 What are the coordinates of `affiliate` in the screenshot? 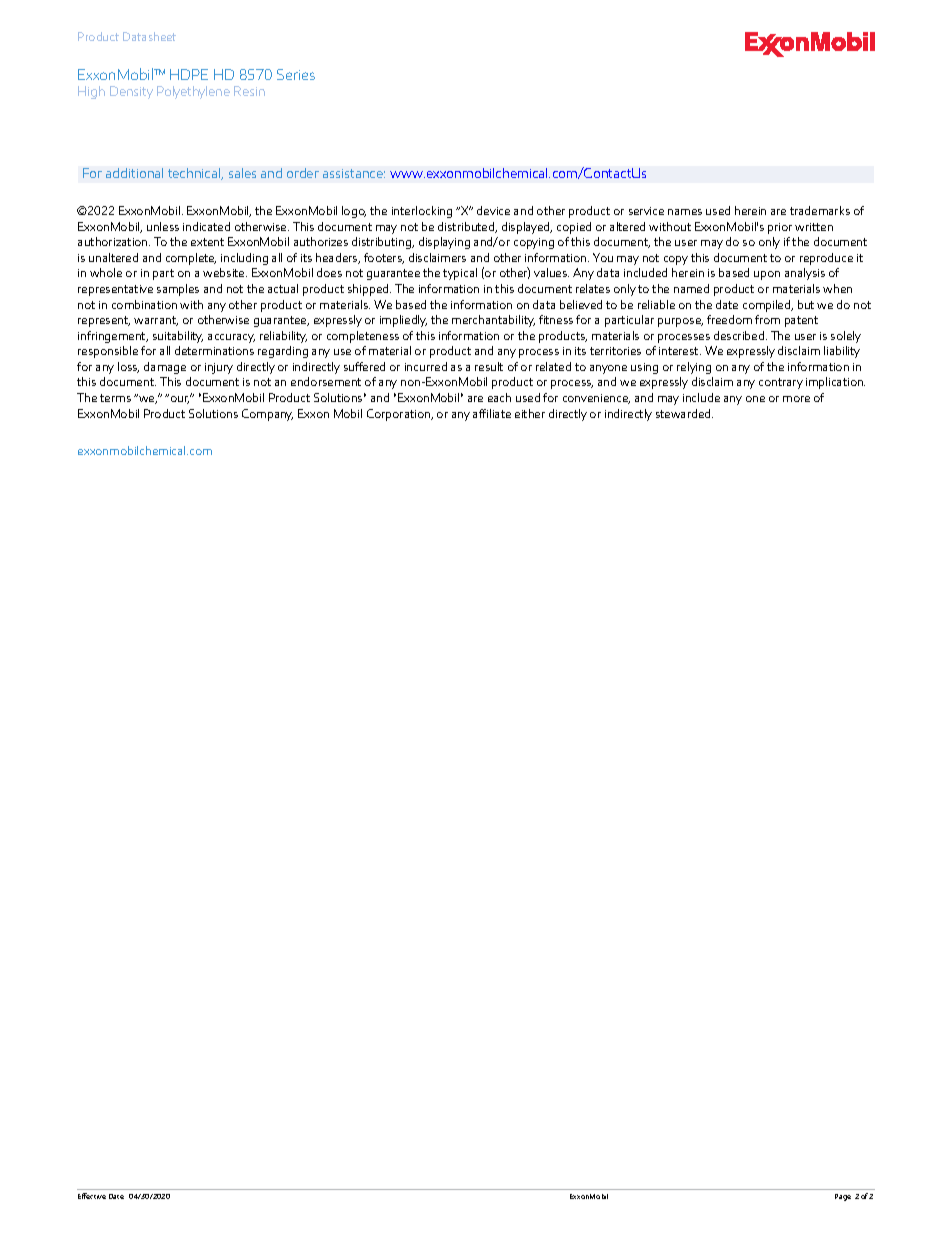 It's located at (492, 413).
